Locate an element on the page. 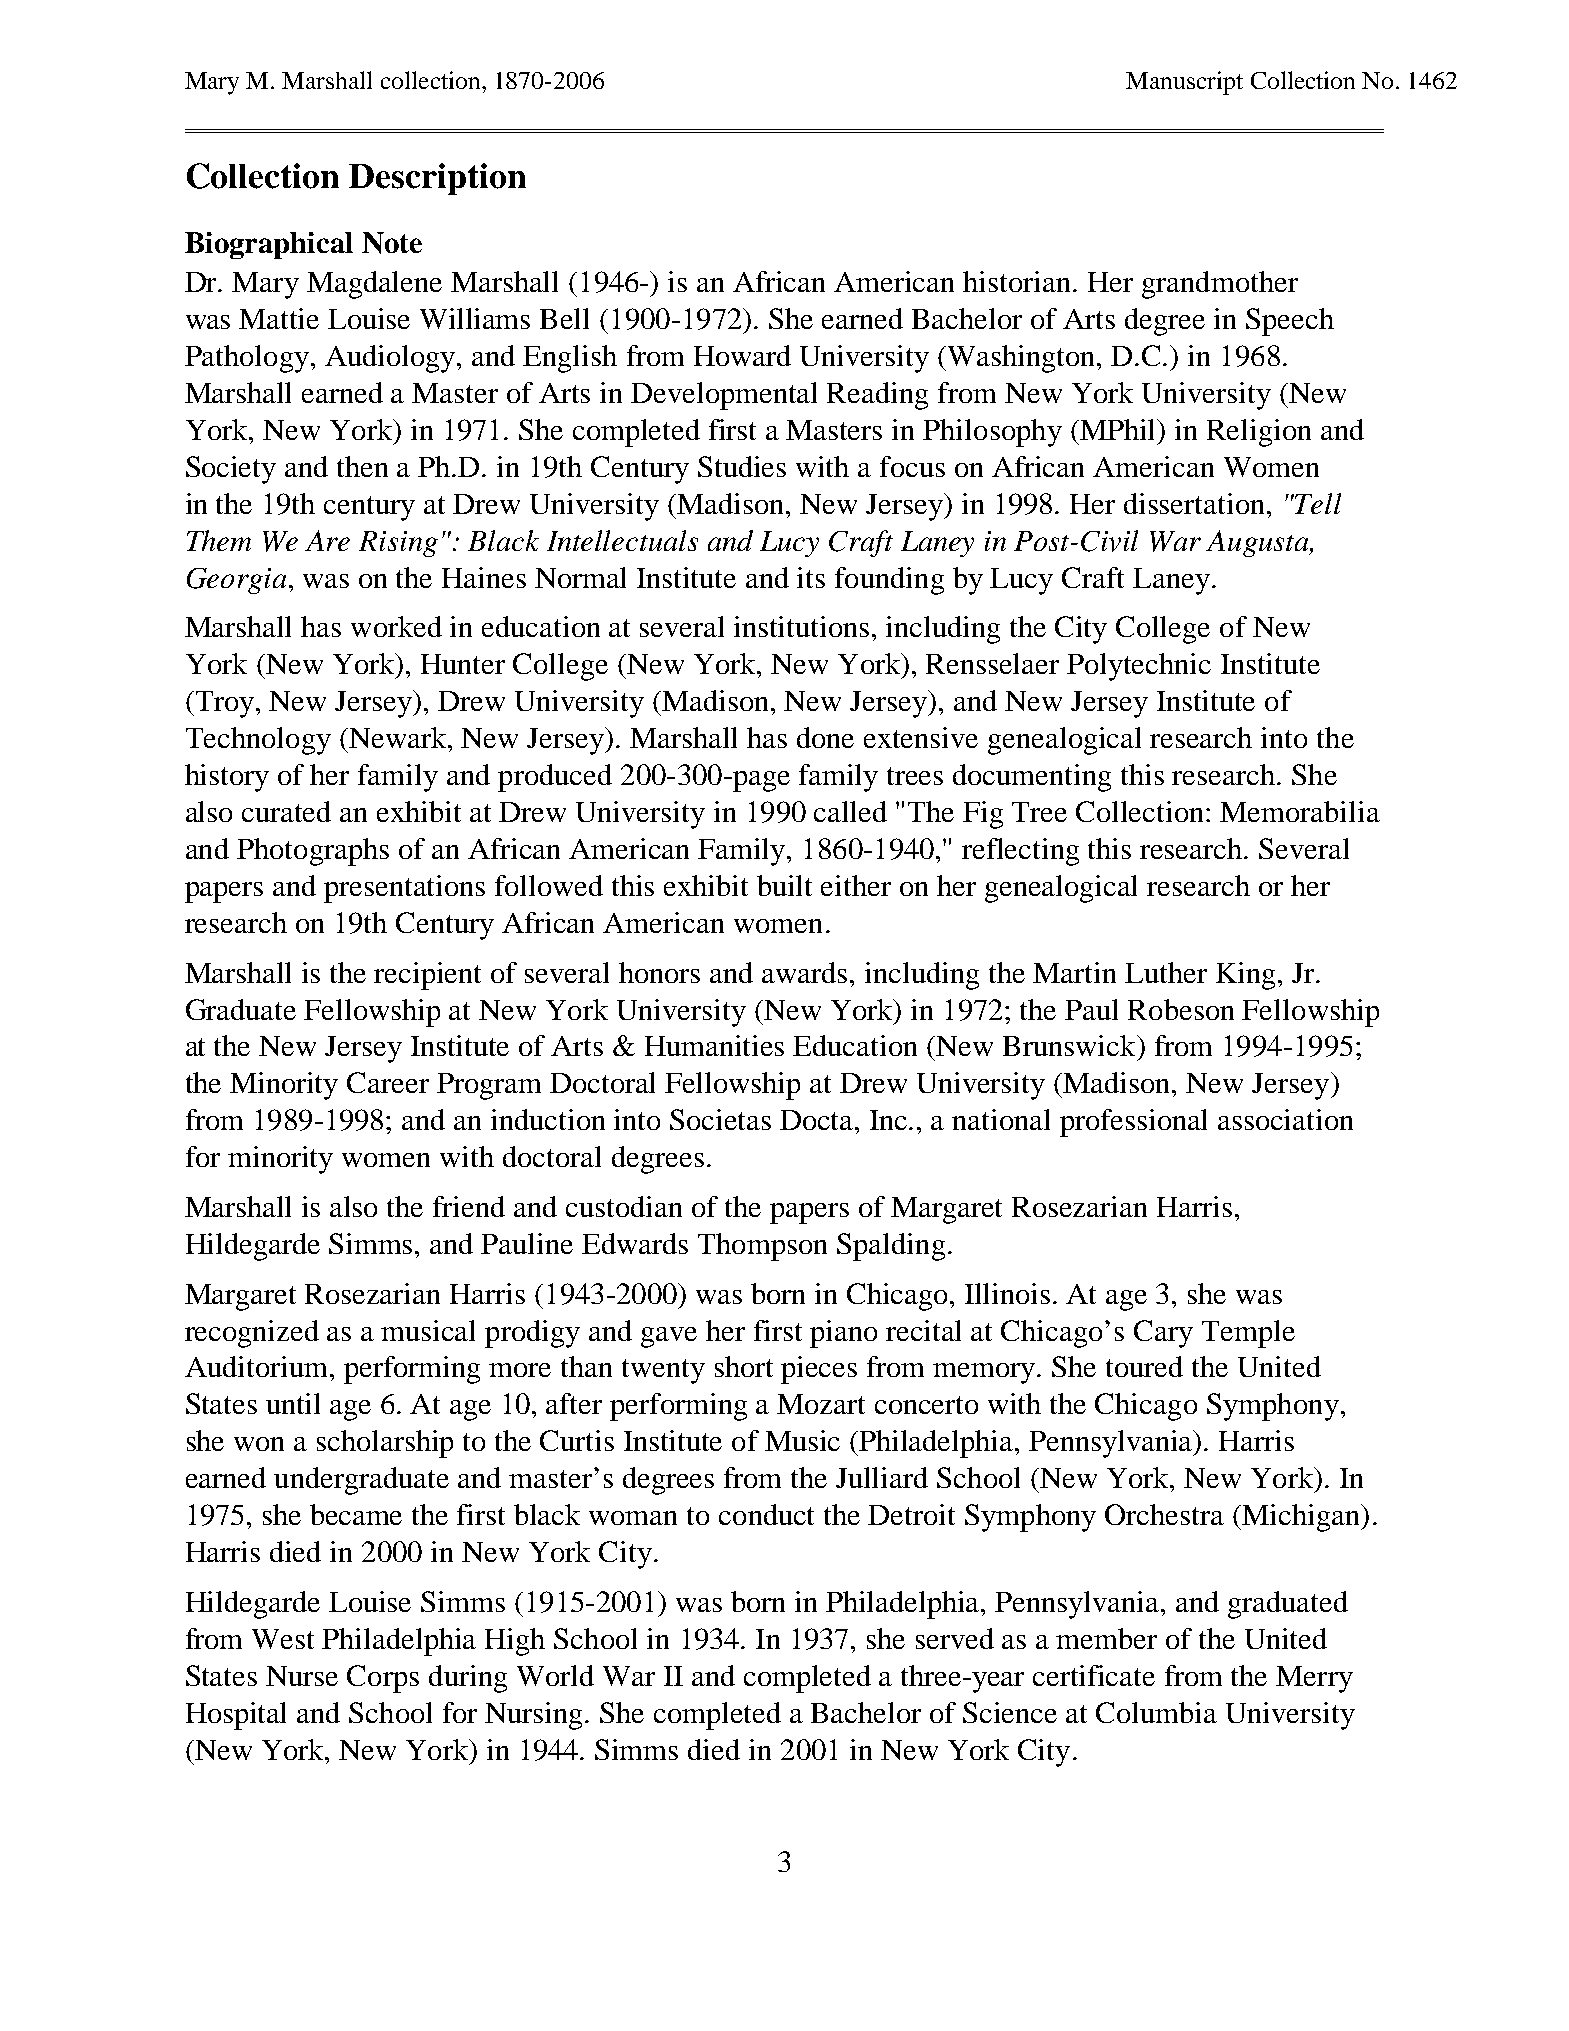 The width and height of the image is (1569, 2031). Corps is located at coordinates (383, 1679).
